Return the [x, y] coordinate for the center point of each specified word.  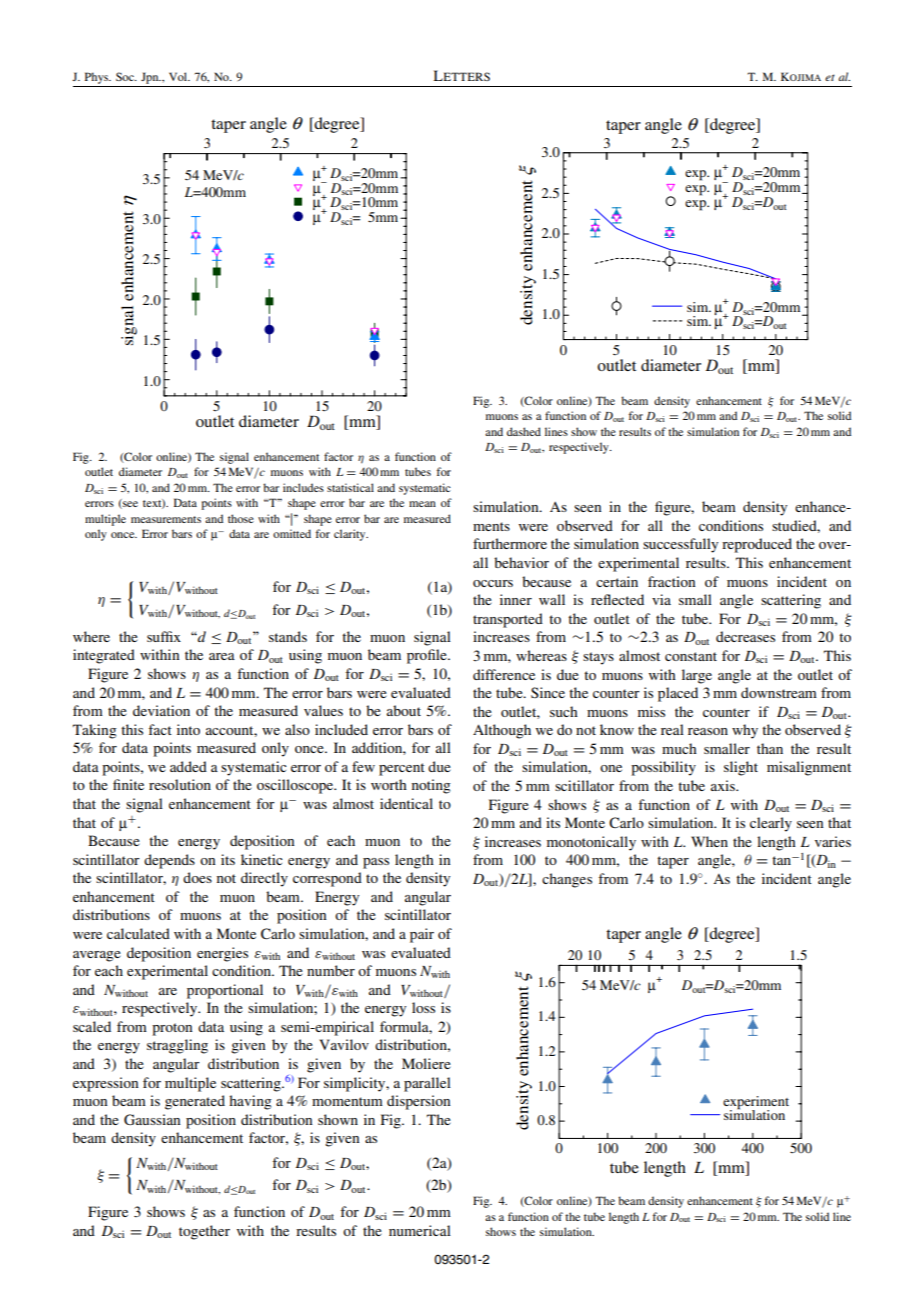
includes [303, 487]
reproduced [757, 545]
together [204, 1232]
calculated [138, 933]
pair [422, 935]
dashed [524, 431]
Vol [179, 76]
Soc [126, 76]
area [222, 656]
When [709, 841]
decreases [745, 636]
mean [422, 504]
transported [508, 620]
